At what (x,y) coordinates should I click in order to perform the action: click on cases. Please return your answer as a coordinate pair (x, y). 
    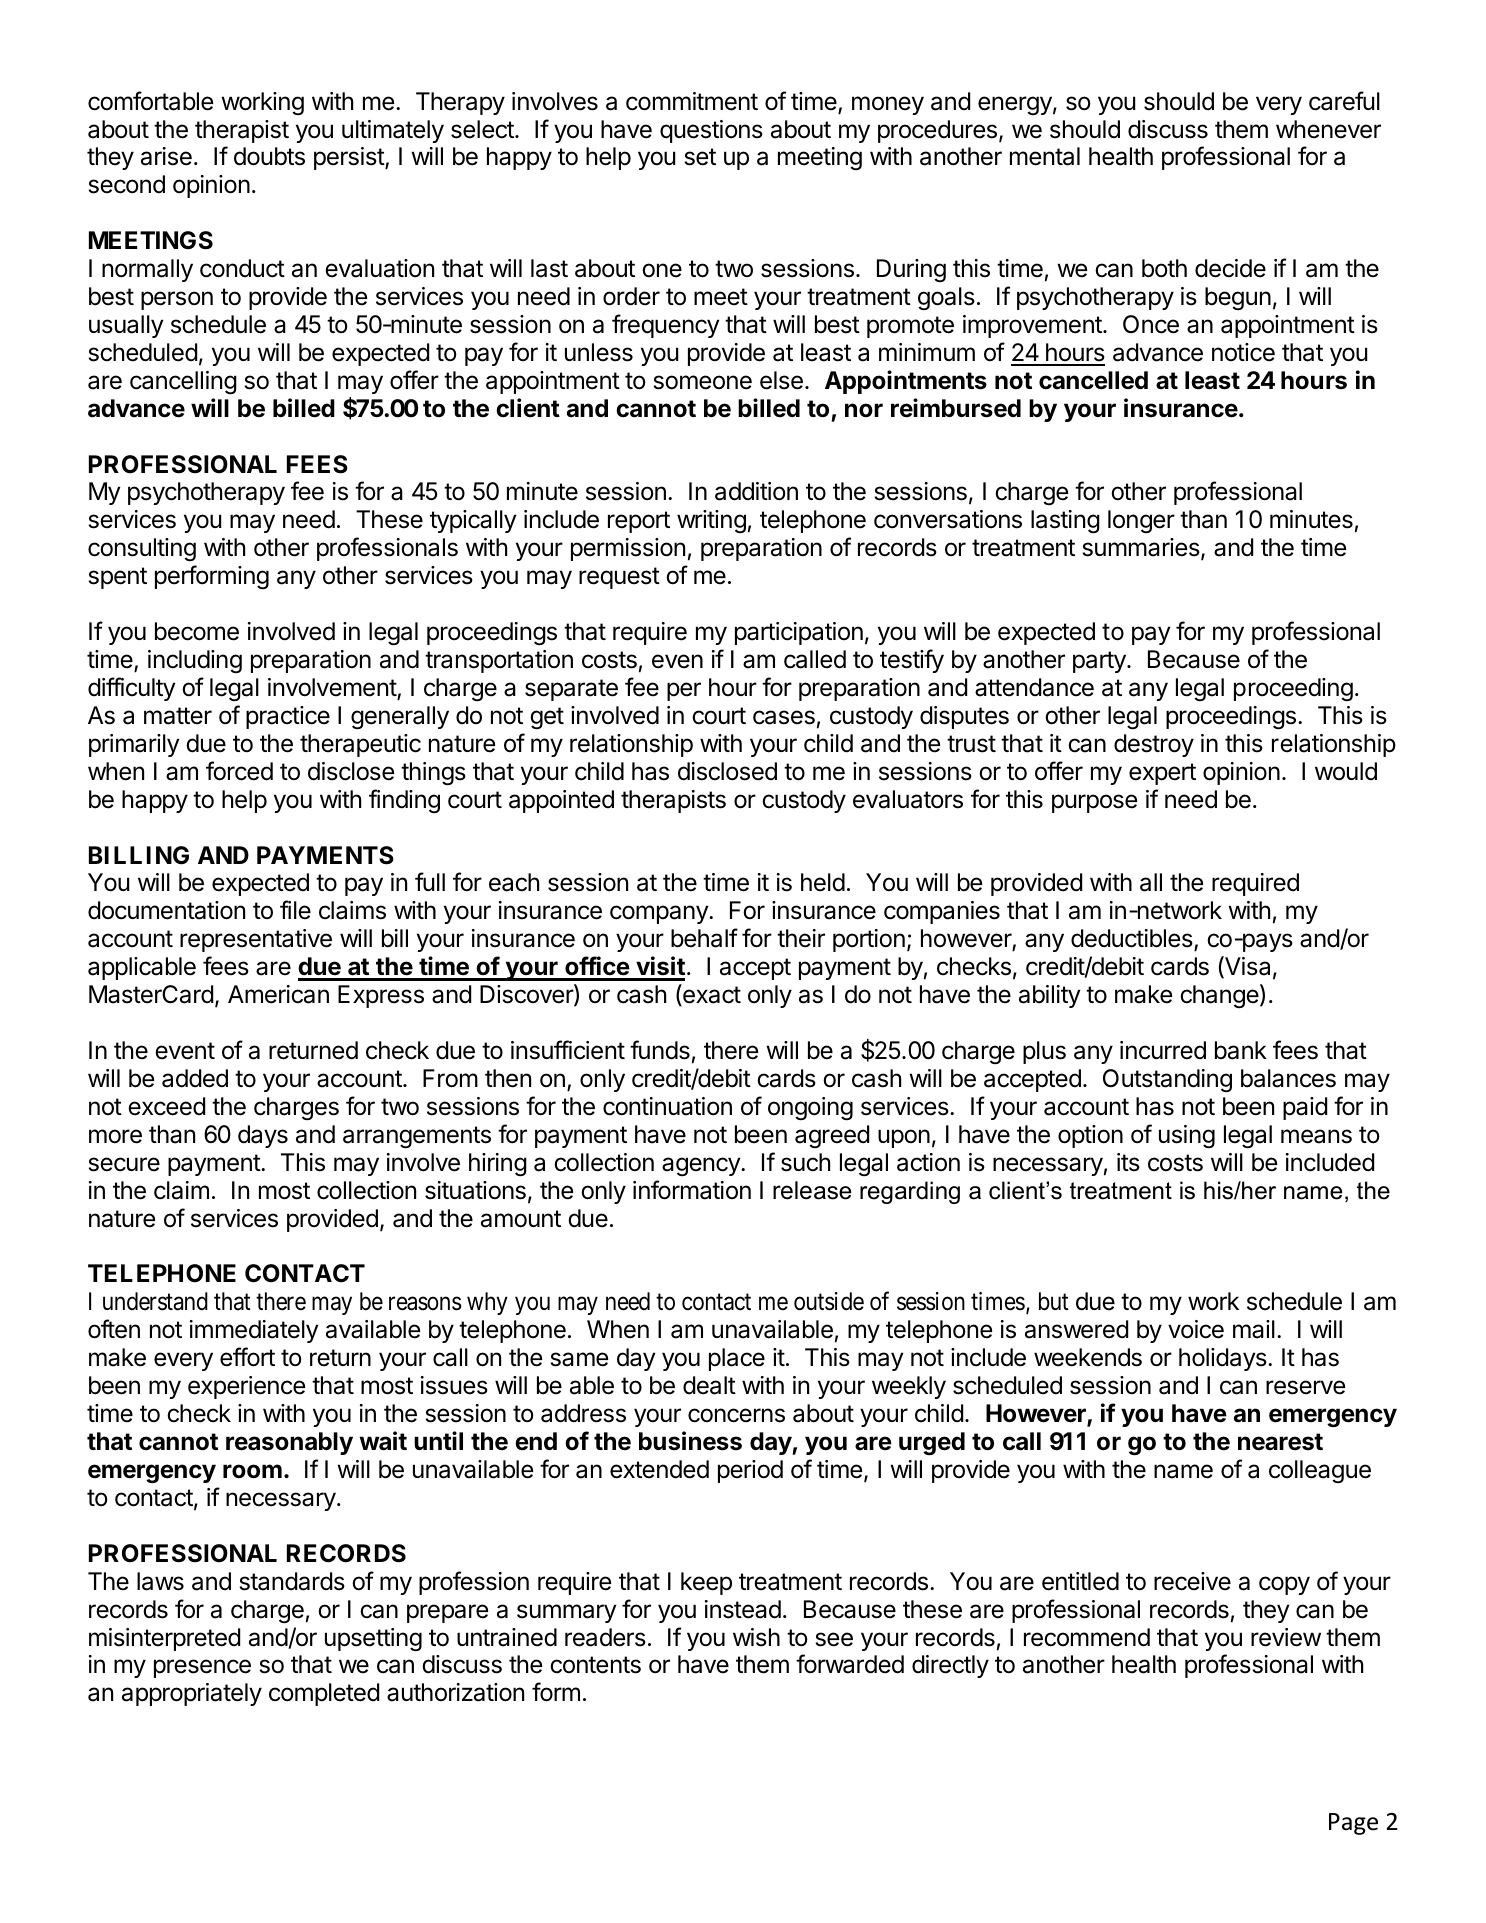
    Looking at the image, I should click on (784, 717).
